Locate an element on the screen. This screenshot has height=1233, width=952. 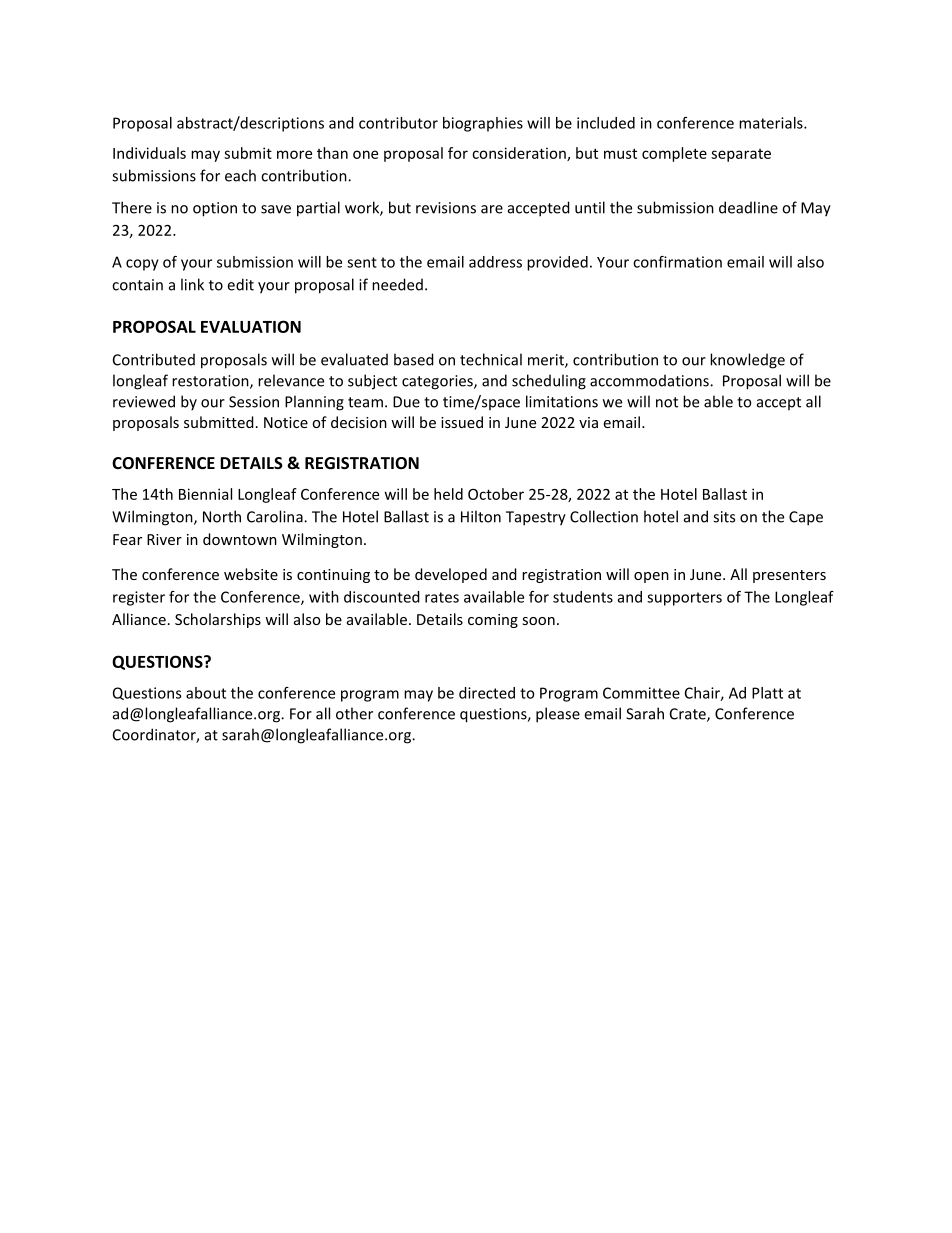
Individuals is located at coordinates (149, 153).
